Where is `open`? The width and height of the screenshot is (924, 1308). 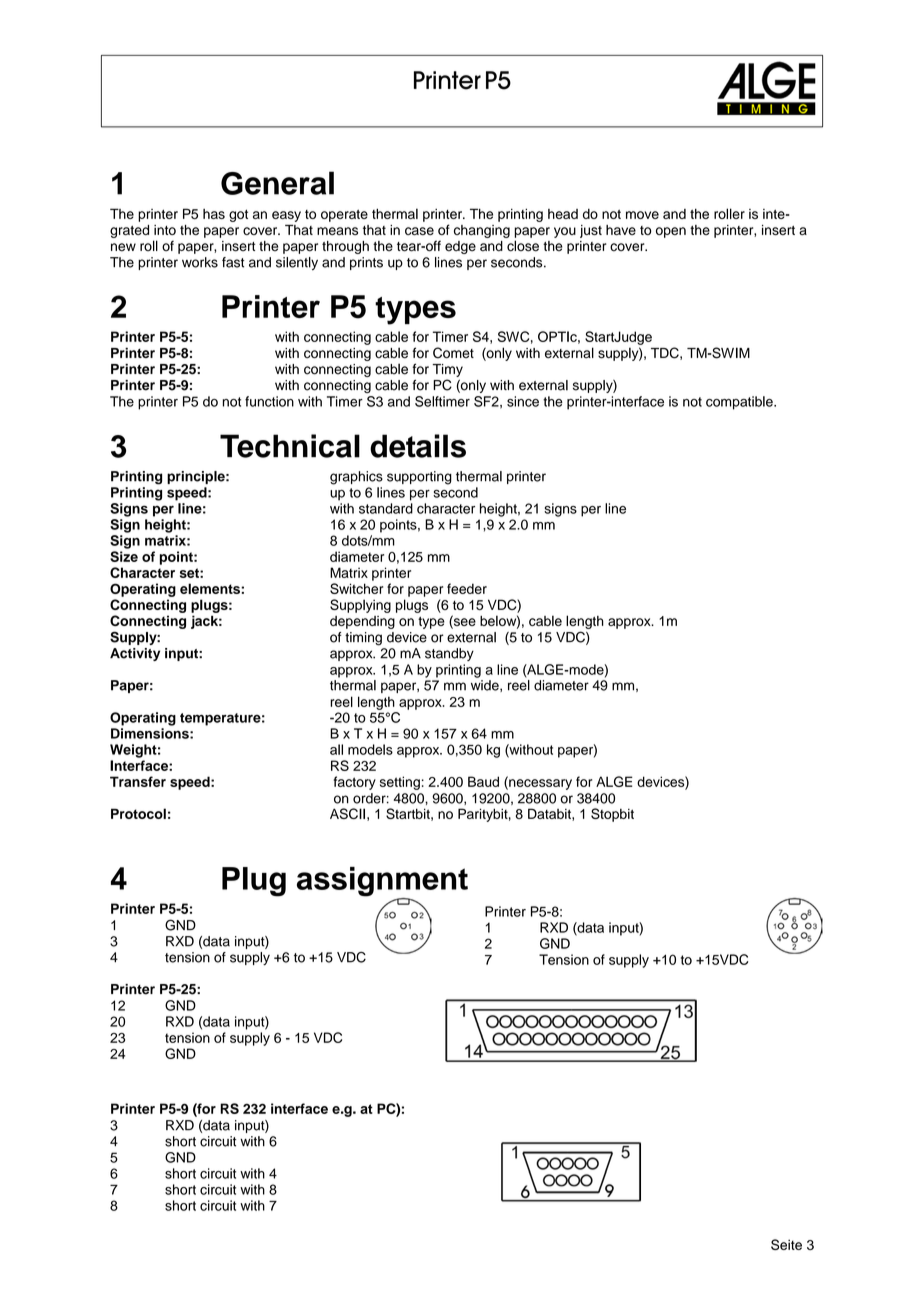 open is located at coordinates (671, 232).
